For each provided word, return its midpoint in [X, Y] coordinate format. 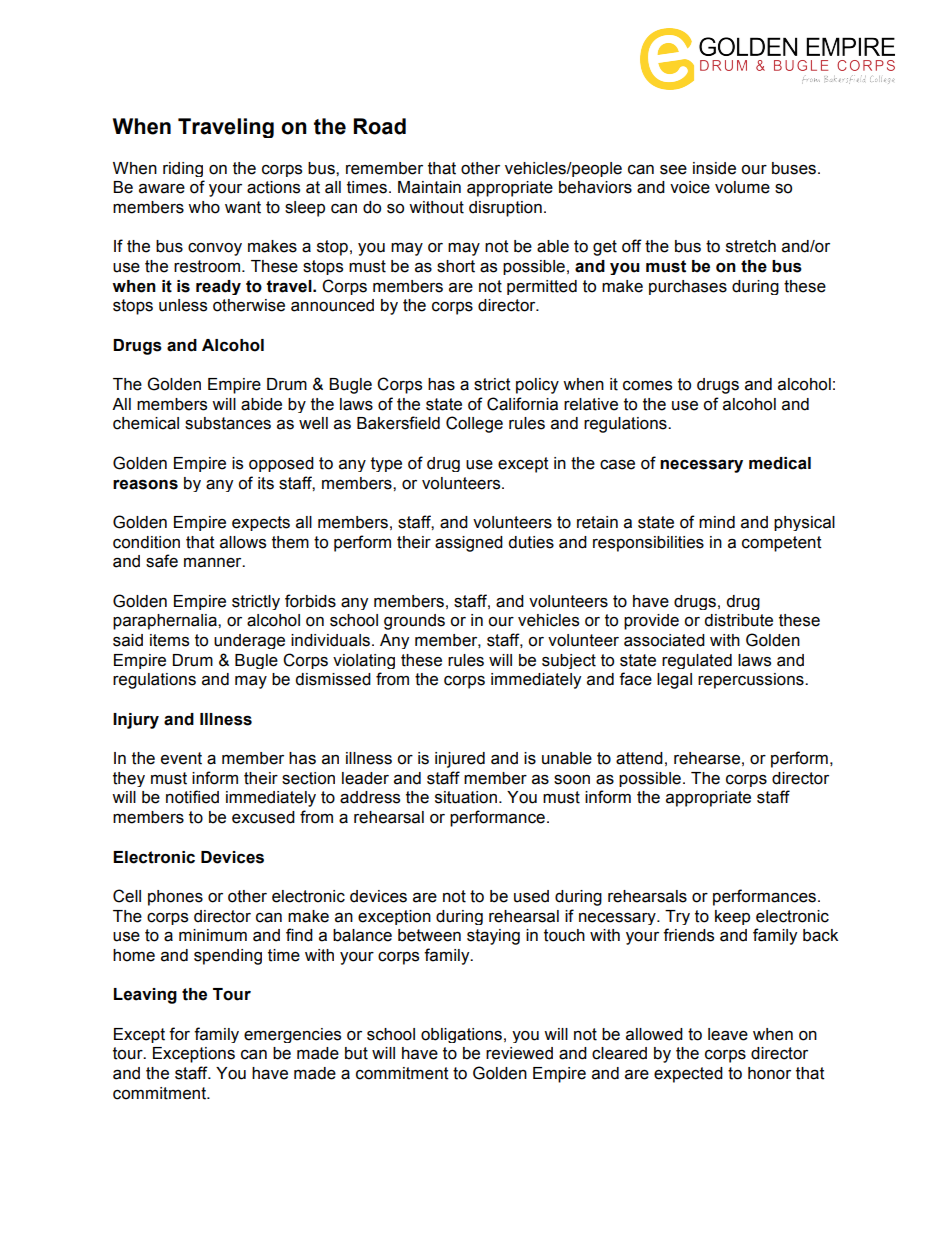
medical [780, 463]
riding [183, 169]
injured [460, 760]
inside [714, 168]
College [474, 424]
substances [228, 423]
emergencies [292, 1035]
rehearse [707, 758]
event [181, 758]
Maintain [429, 187]
